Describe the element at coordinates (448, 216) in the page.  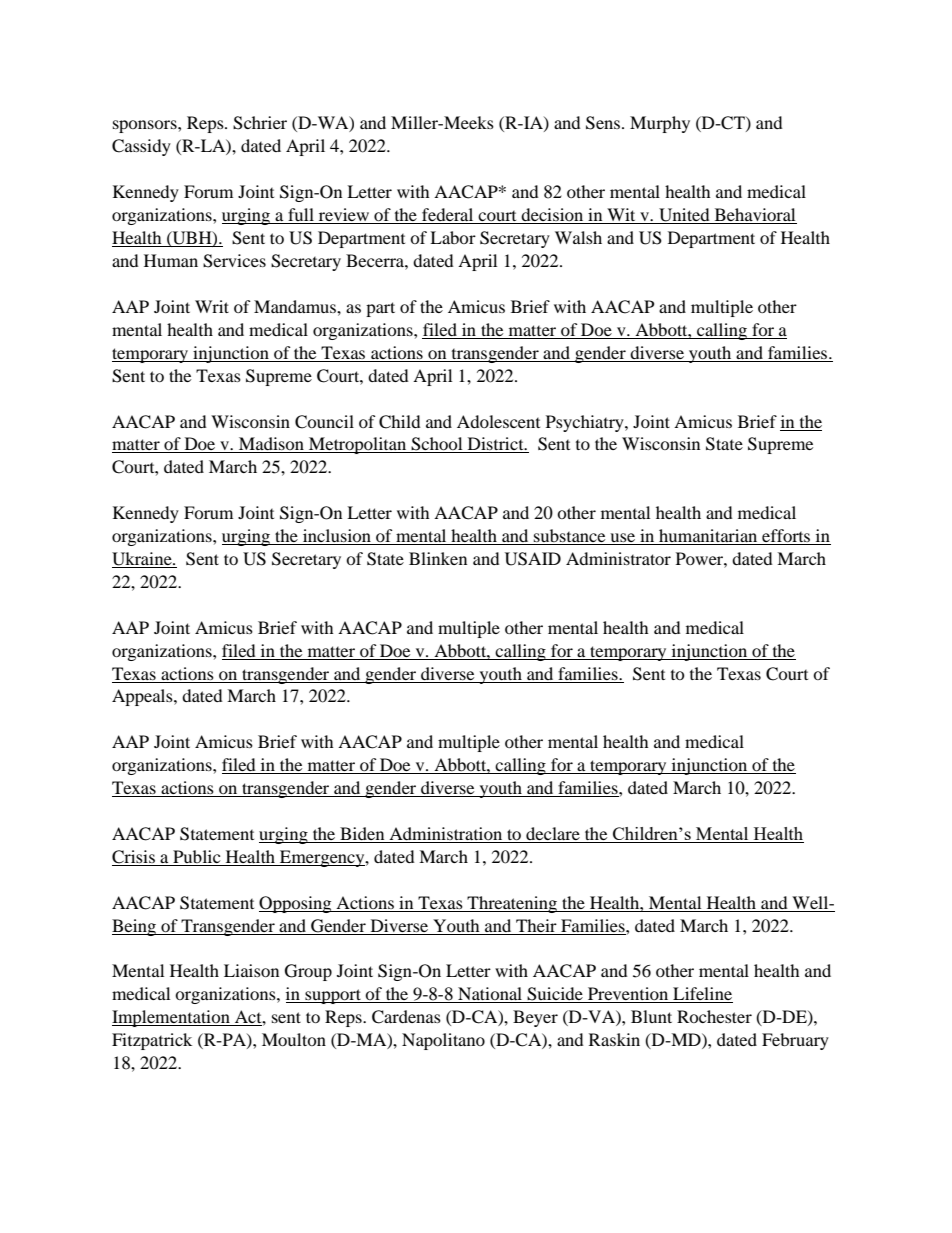
I see `federal` at that location.
